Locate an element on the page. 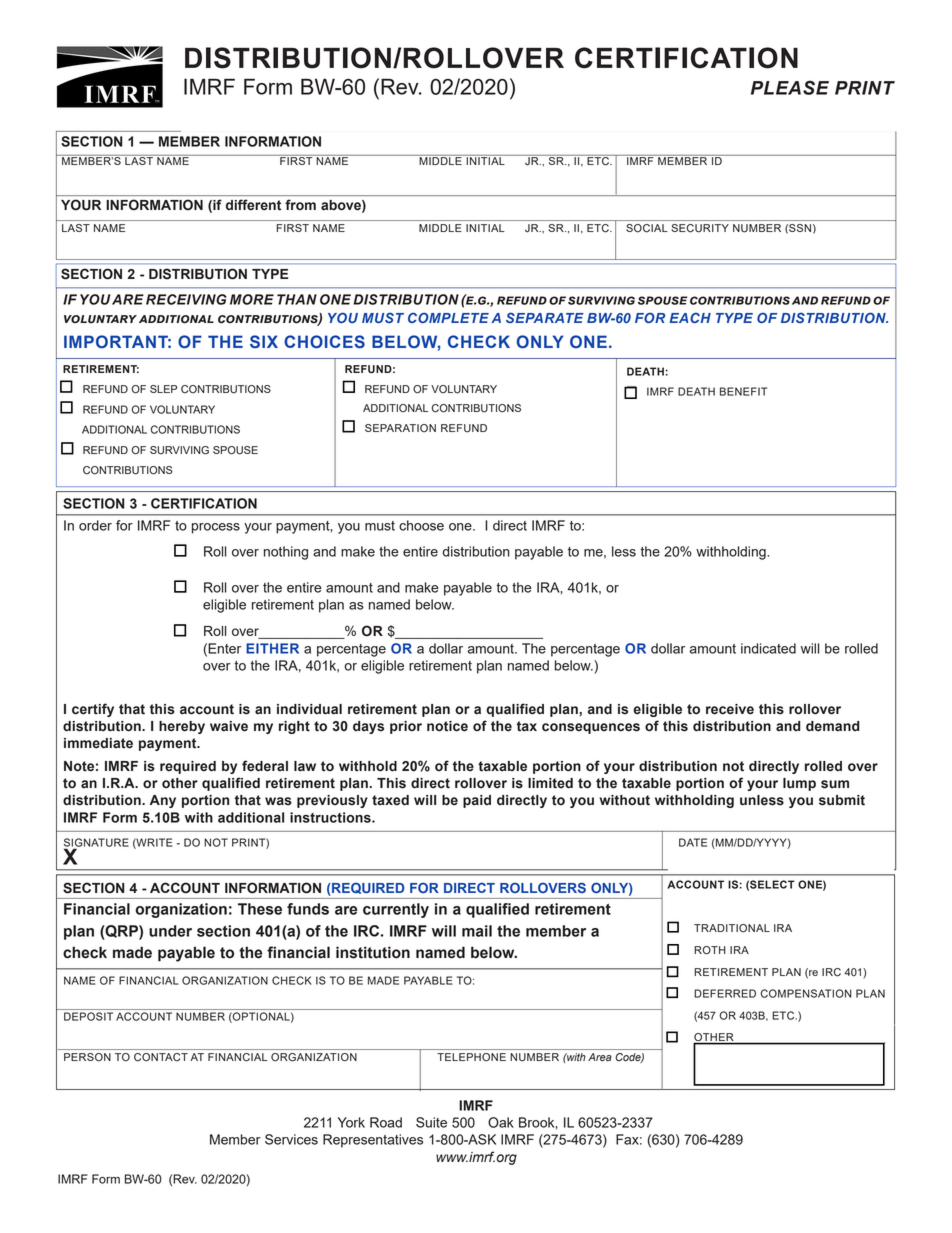 This image has width=952, height=1233. CONTACT is located at coordinates (161, 1057).
